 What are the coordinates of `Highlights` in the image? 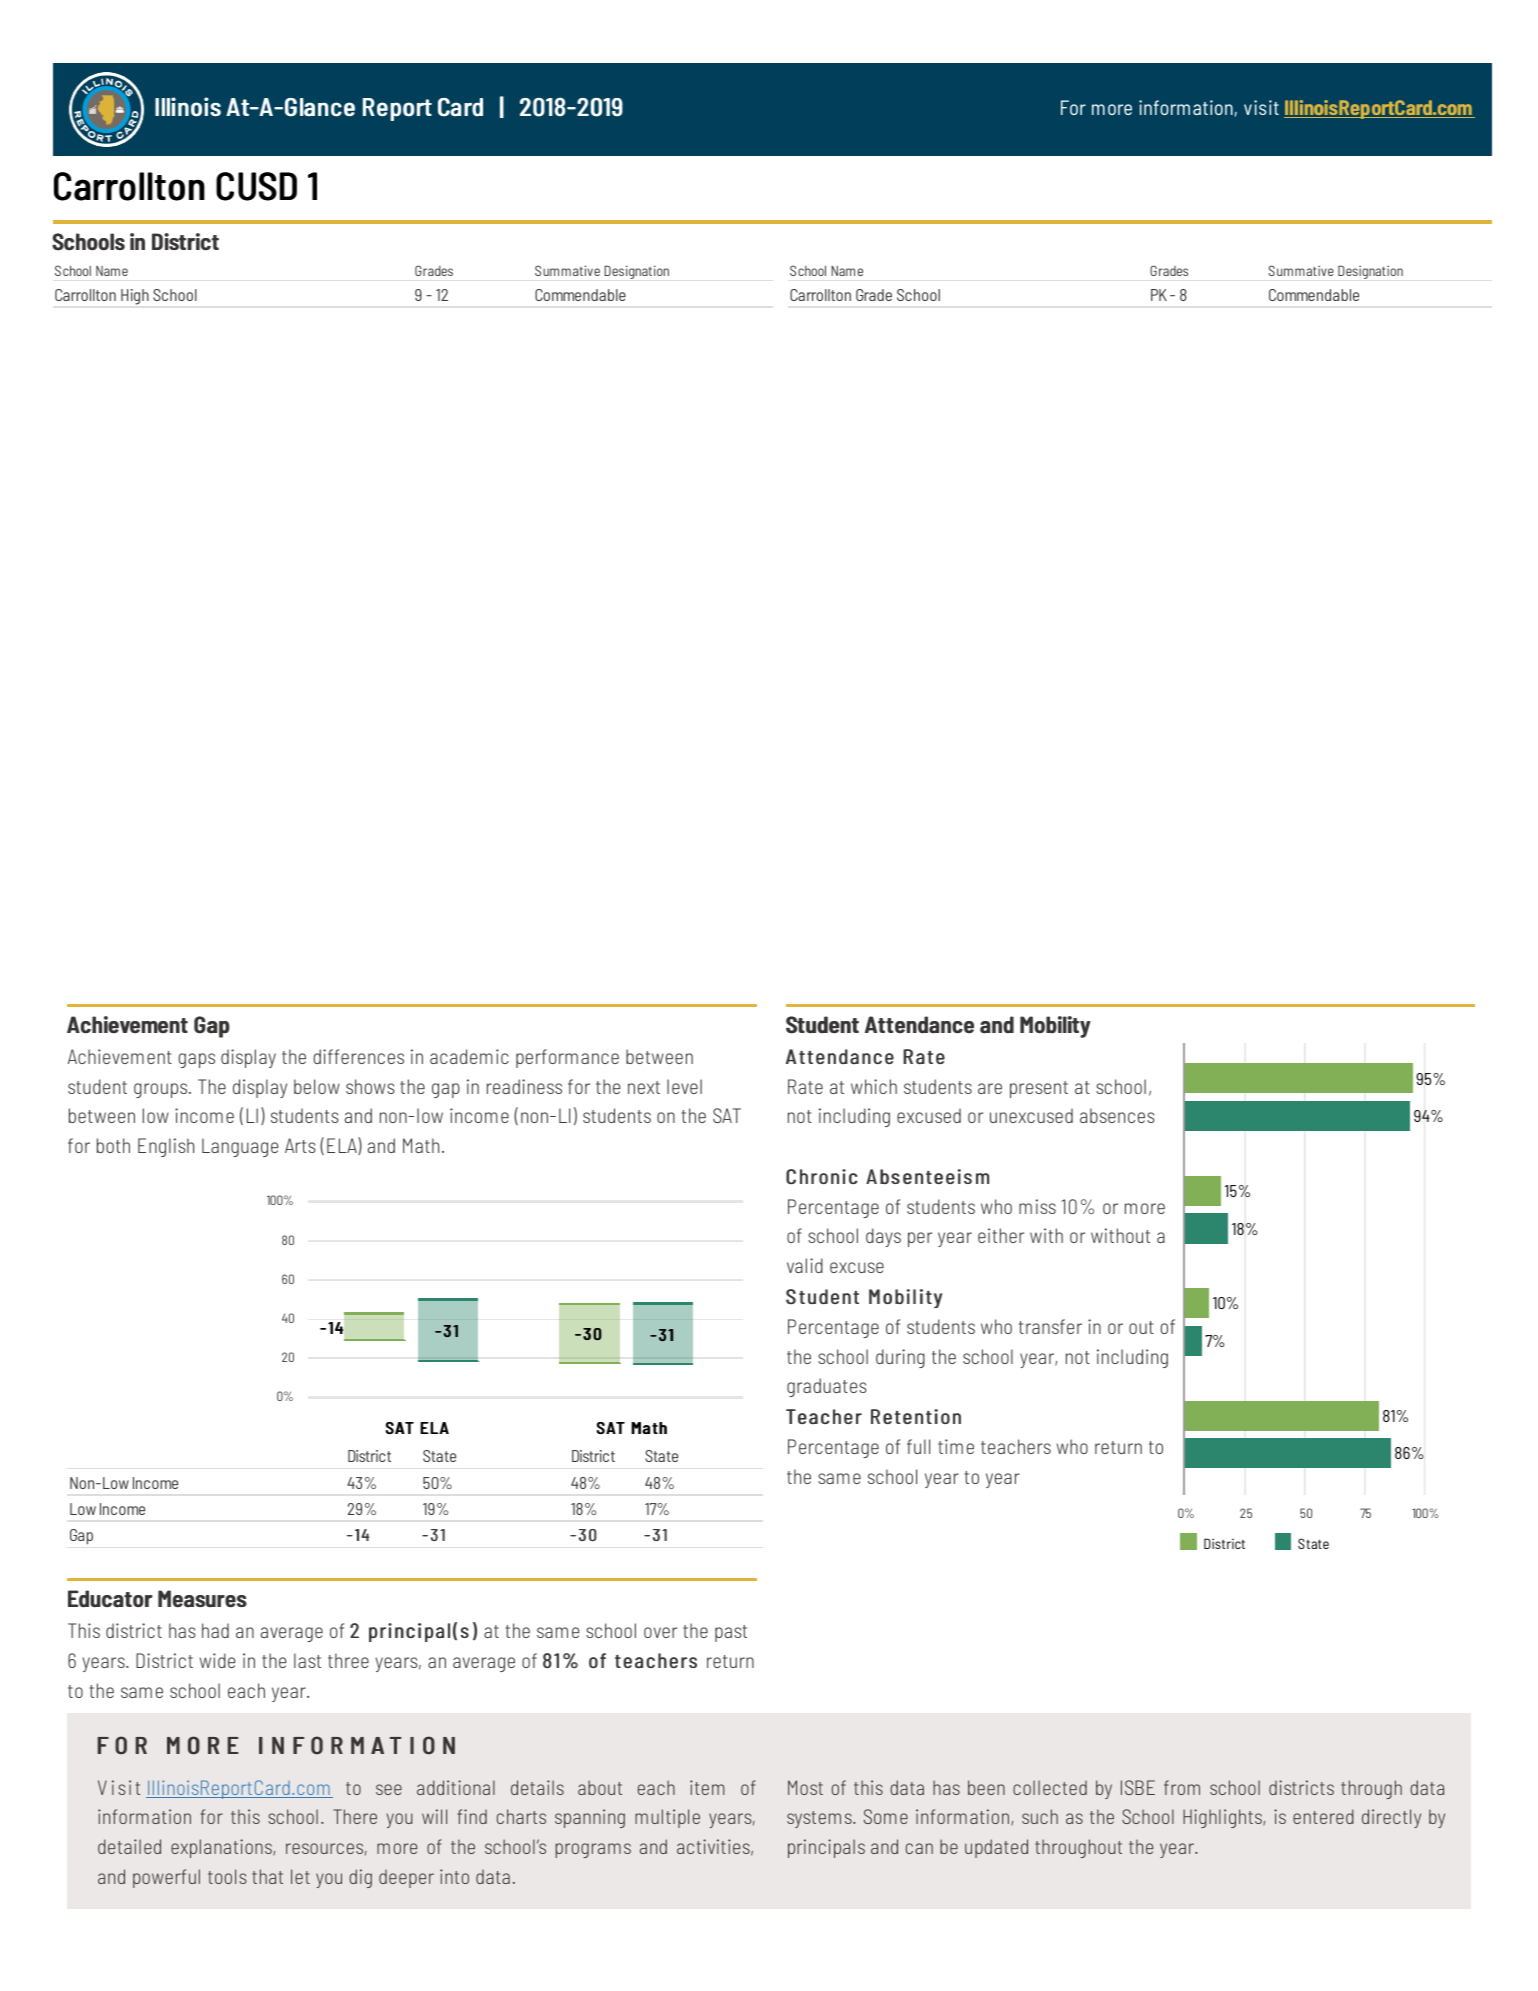 It's located at (1223, 1818).
